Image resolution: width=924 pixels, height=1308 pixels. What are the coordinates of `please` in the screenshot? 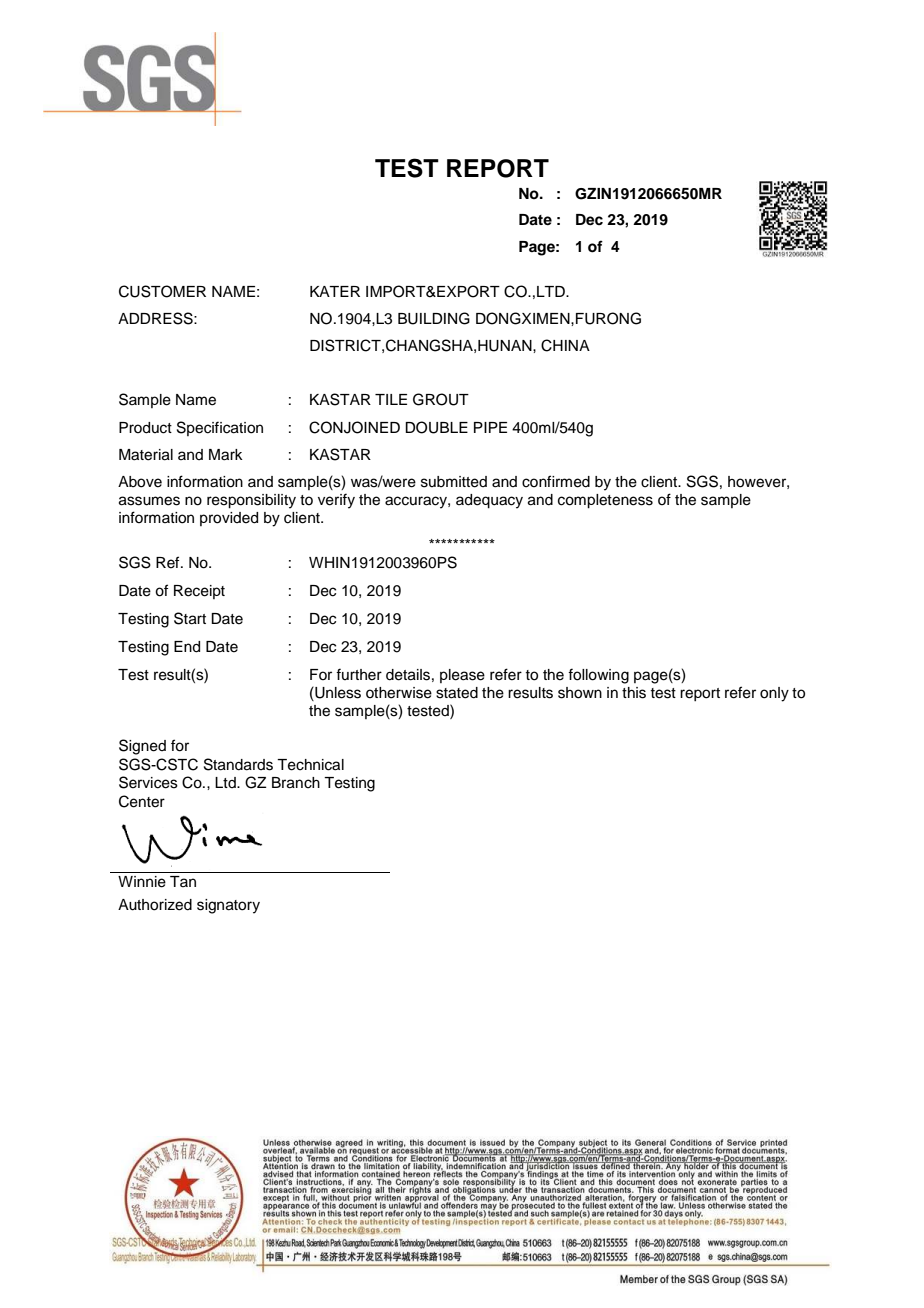 It's located at (462, 676).
